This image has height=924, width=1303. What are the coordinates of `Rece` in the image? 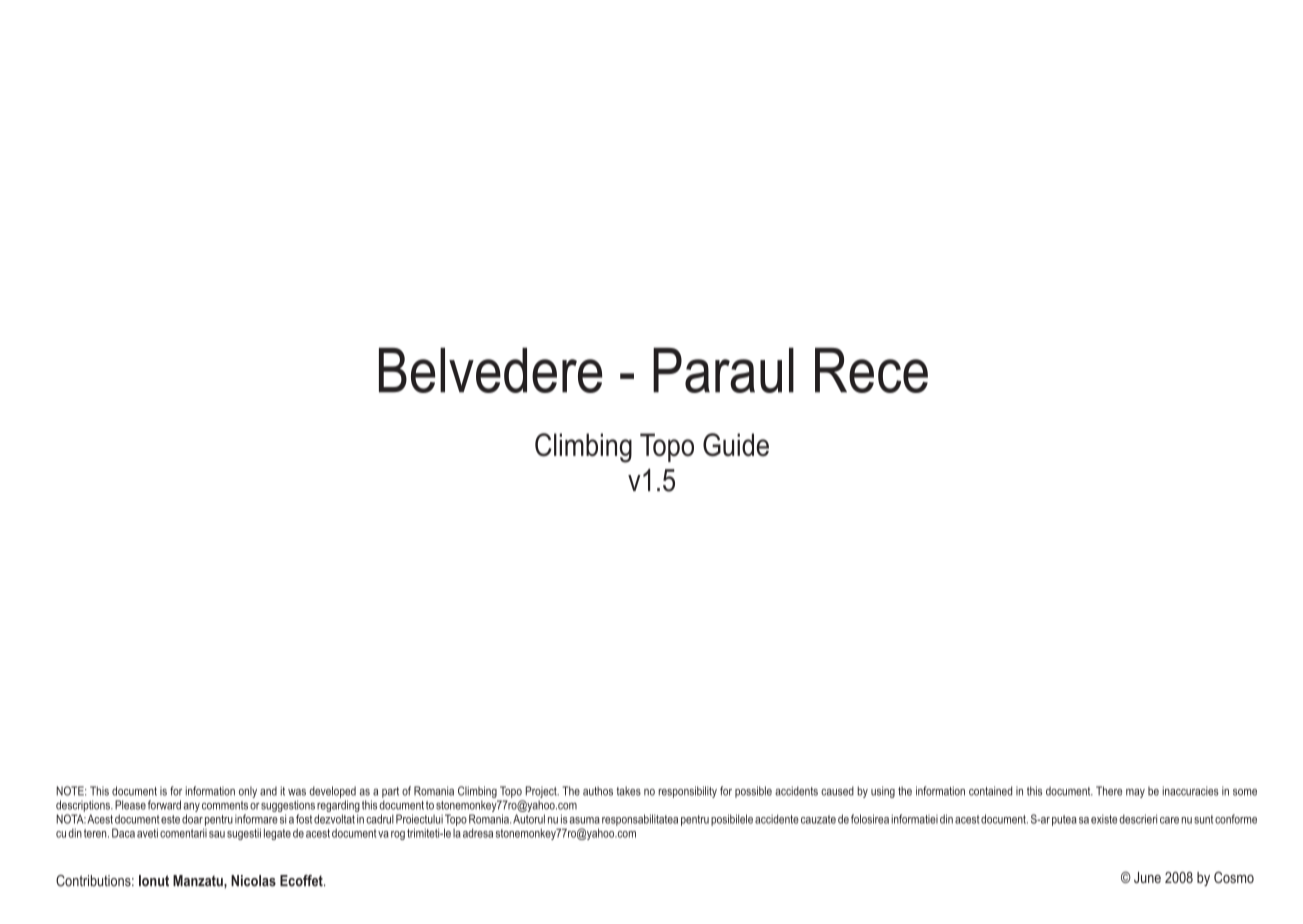 It's located at (871, 370).
